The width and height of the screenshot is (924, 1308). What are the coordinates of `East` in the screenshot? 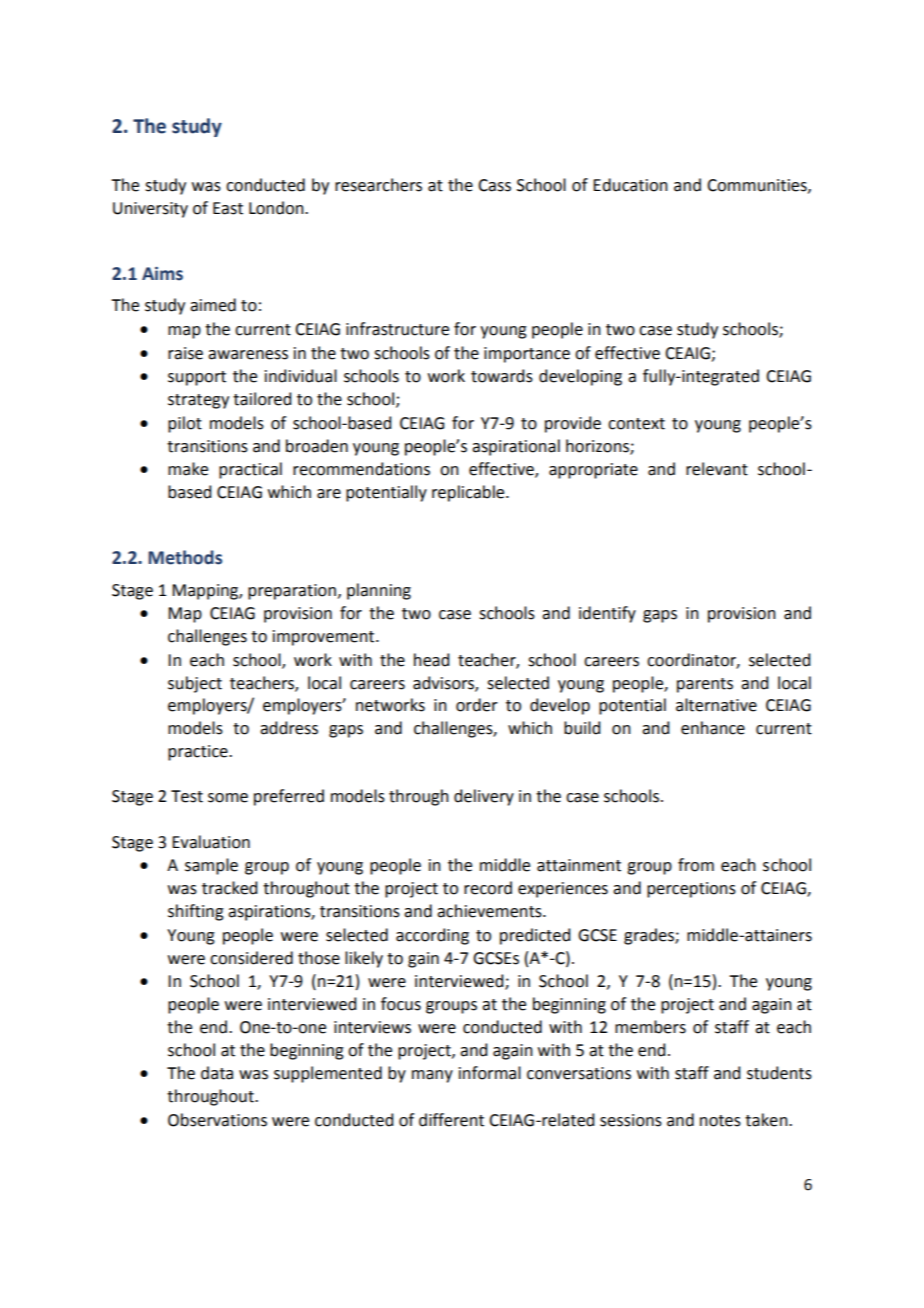 It's located at (228, 208).
